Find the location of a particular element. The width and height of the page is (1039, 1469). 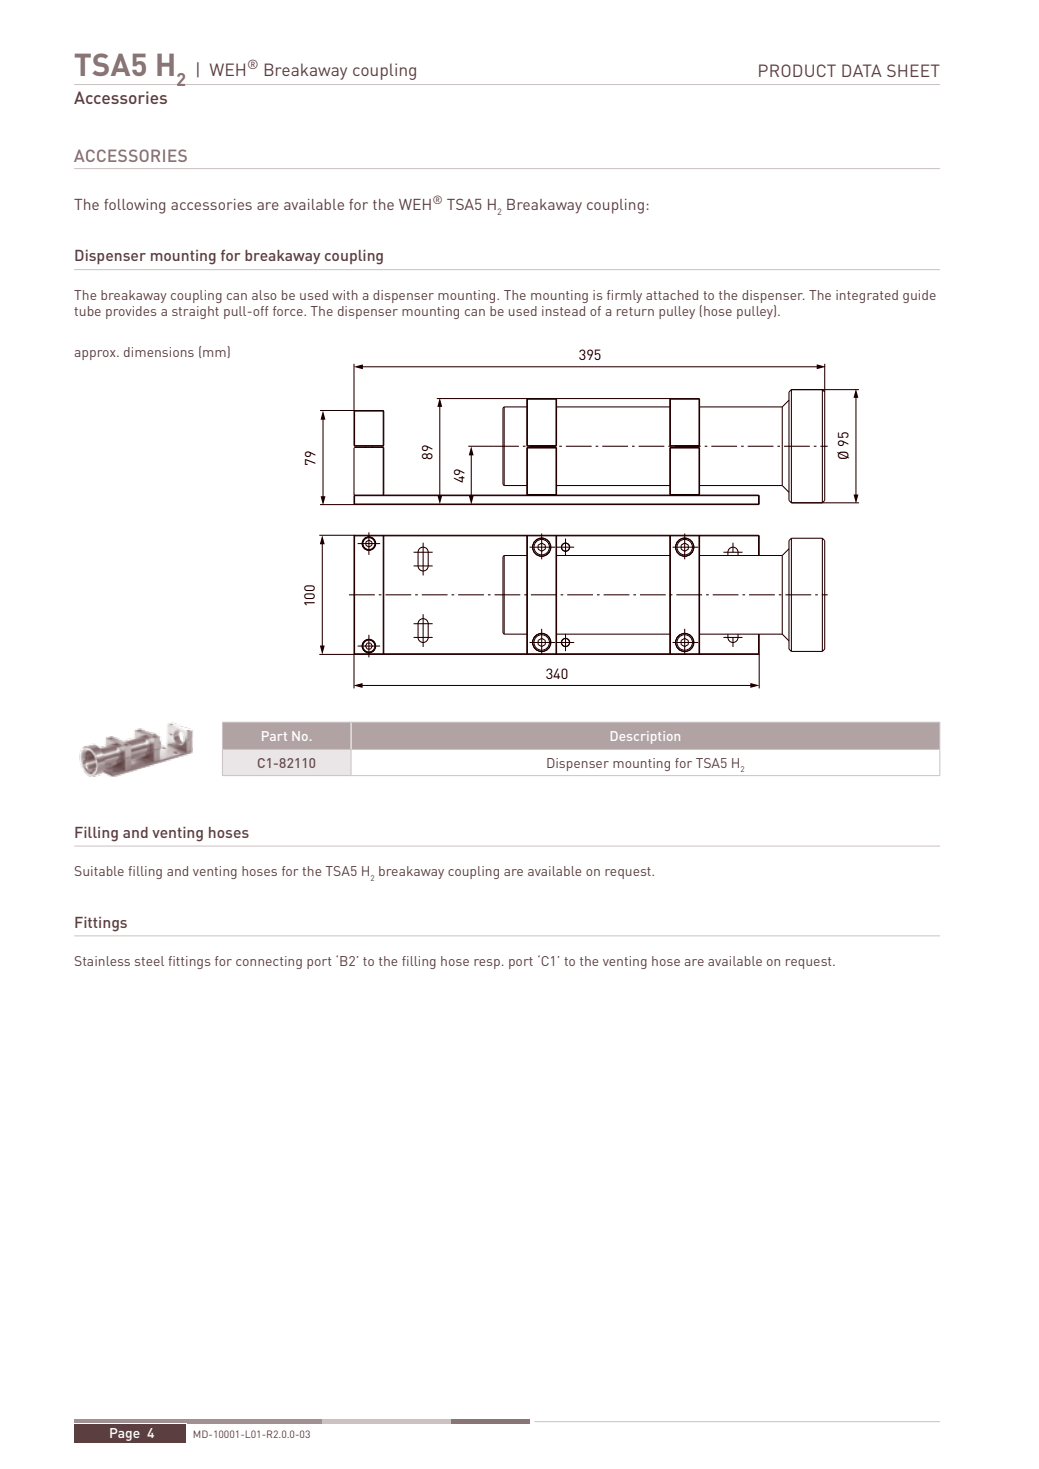

Stainless is located at coordinates (102, 961).
